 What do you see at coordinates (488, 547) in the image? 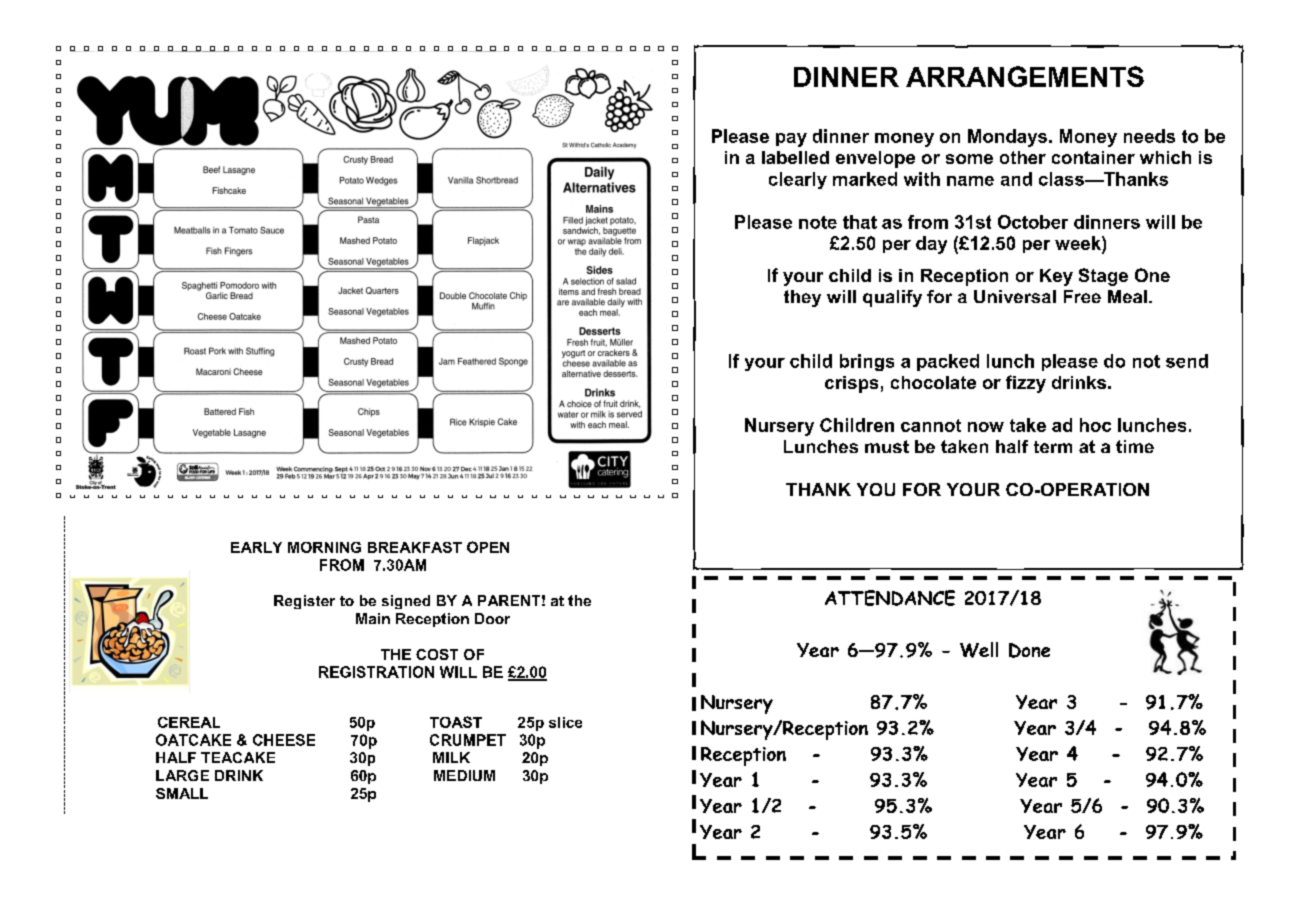
I see `OPEN` at bounding box center [488, 547].
